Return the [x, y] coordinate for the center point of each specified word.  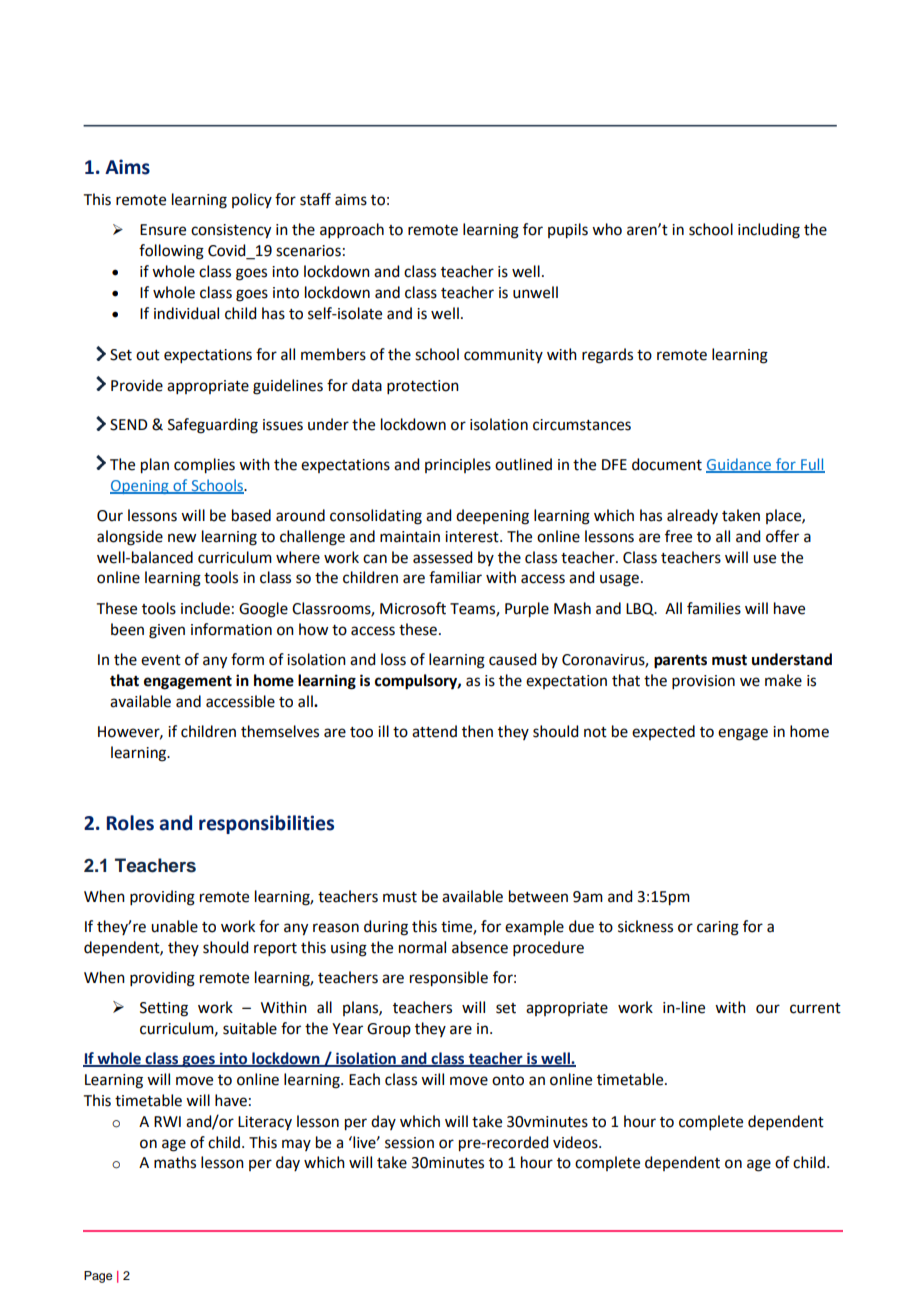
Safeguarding [213, 426]
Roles [130, 823]
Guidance [739, 465]
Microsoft [413, 608]
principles [458, 465]
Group [389, 1030]
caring [718, 928]
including [769, 231]
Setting [164, 1009]
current [815, 1008]
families [714, 608]
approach [352, 230]
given [167, 631]
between [538, 896]
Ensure [163, 230]
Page [98, 1277]
